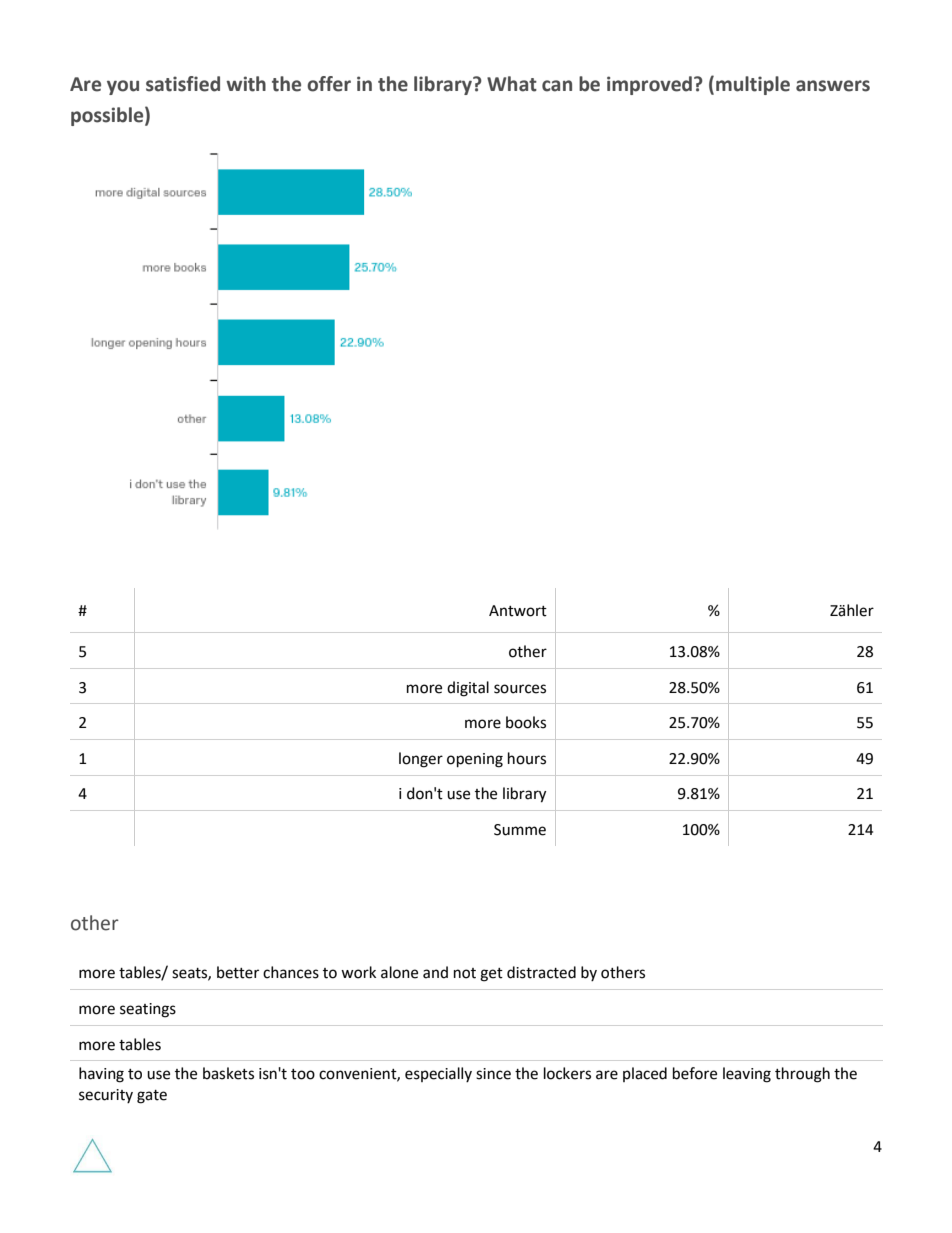 The height and width of the page is (1233, 952). What do you see at coordinates (526, 722) in the page?
I see `books` at bounding box center [526, 722].
